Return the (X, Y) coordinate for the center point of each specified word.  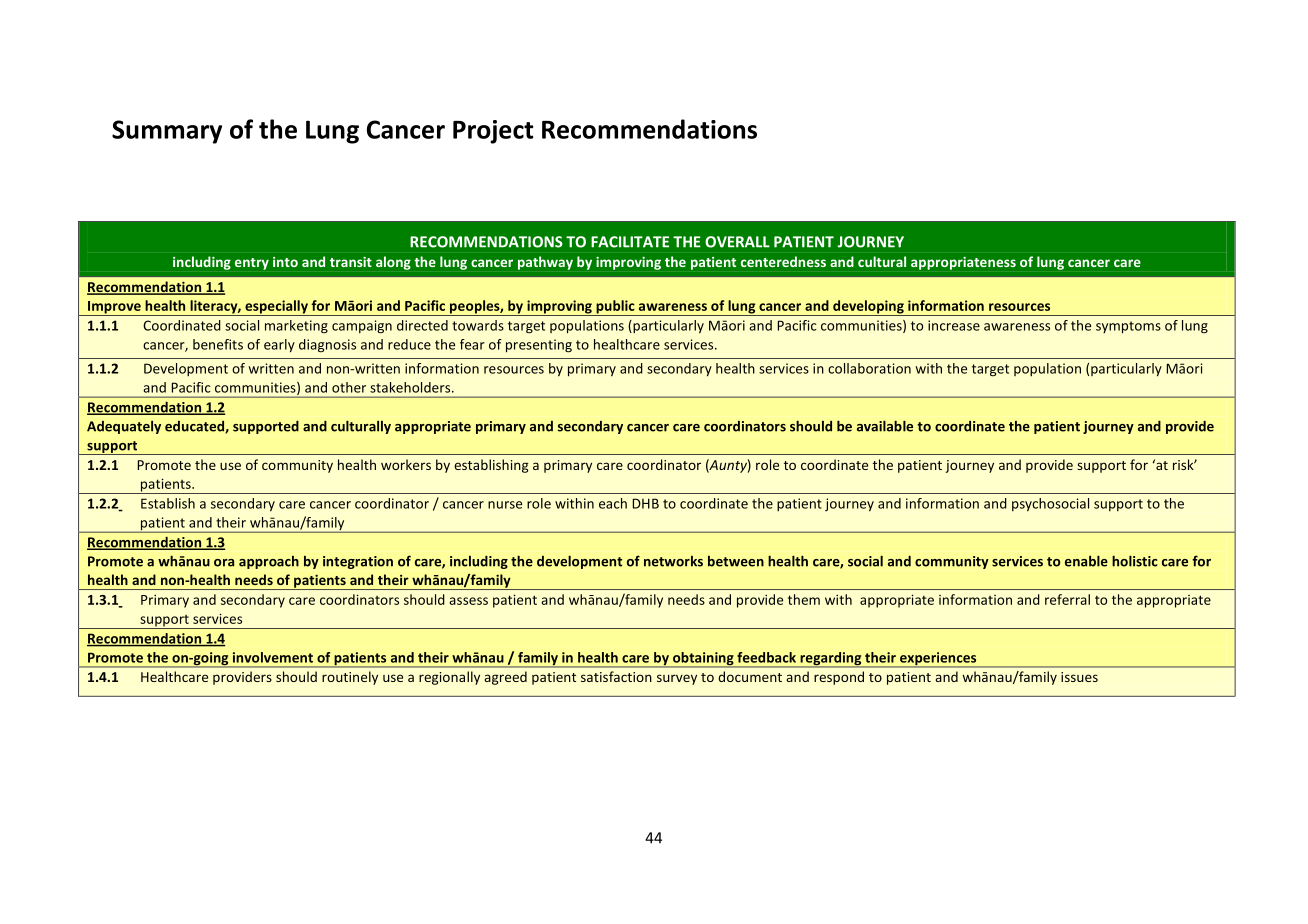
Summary (167, 132)
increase (954, 325)
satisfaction (616, 676)
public (615, 308)
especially (276, 308)
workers (406, 464)
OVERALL (737, 242)
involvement (273, 657)
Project (493, 132)
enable (1086, 561)
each (613, 503)
